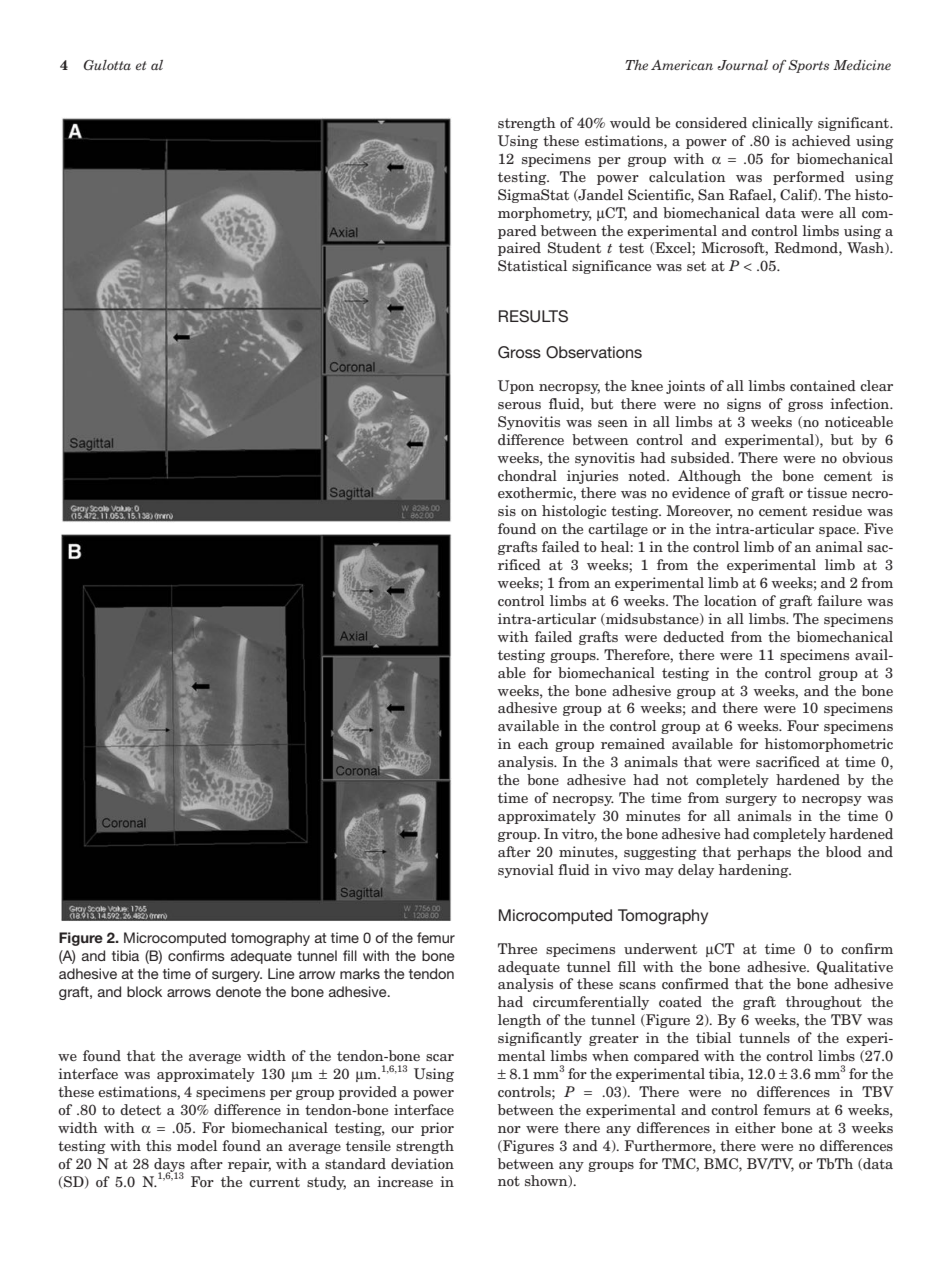  What do you see at coordinates (532, 265) in the screenshot?
I see `Statistical` at bounding box center [532, 265].
